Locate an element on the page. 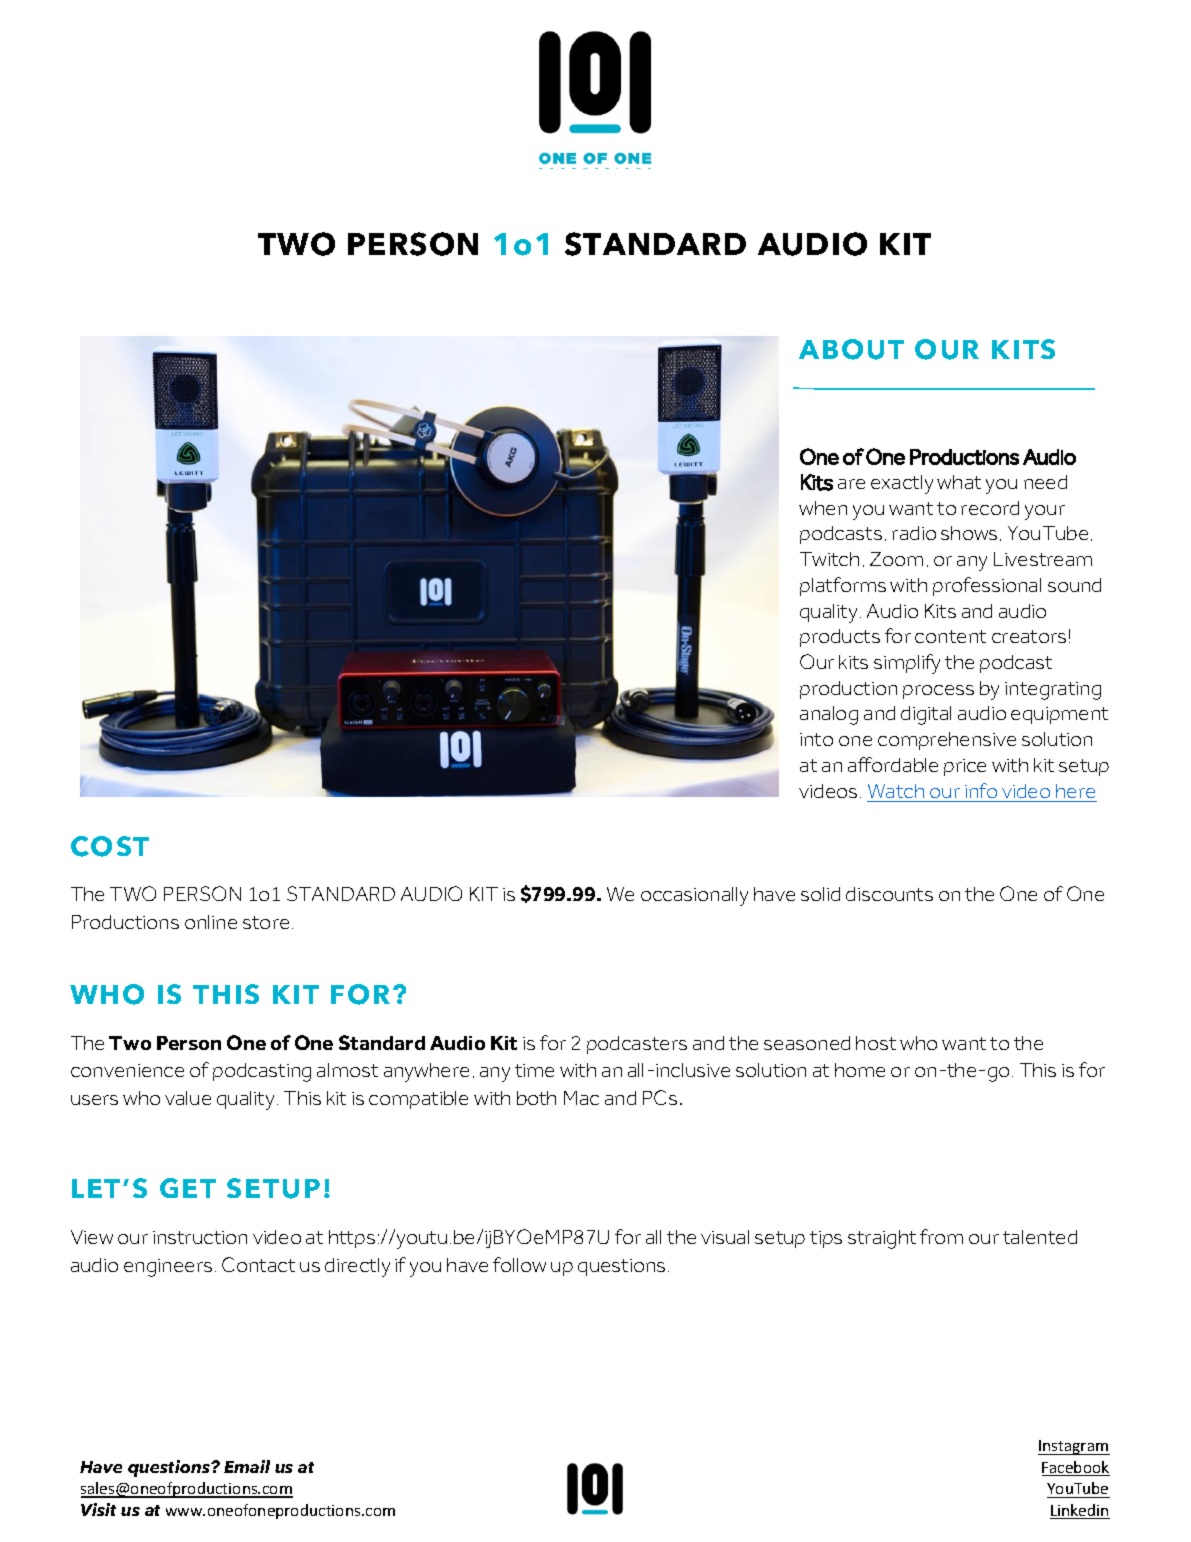  are is located at coordinates (851, 484).
